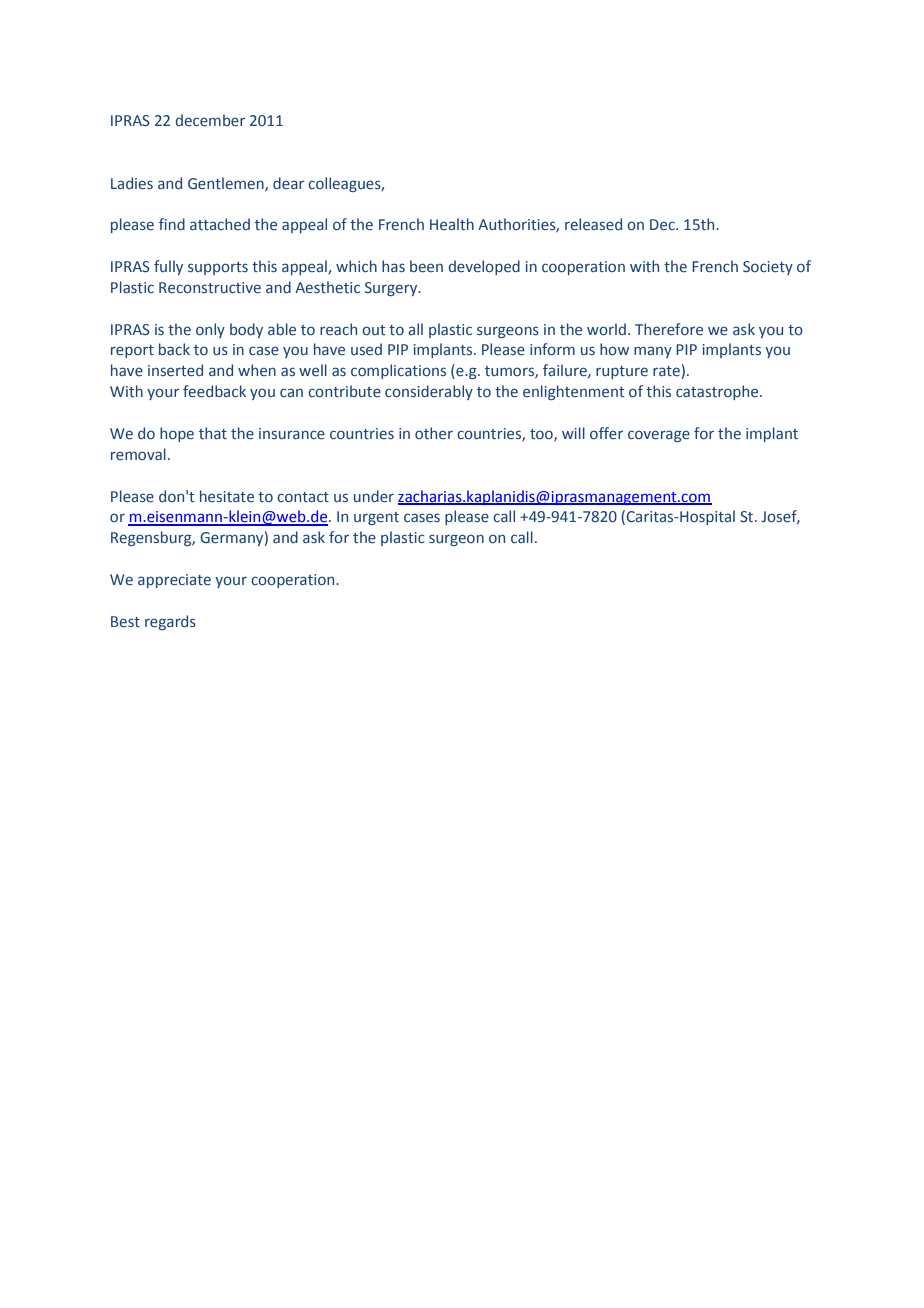  I want to click on december, so click(210, 120).
